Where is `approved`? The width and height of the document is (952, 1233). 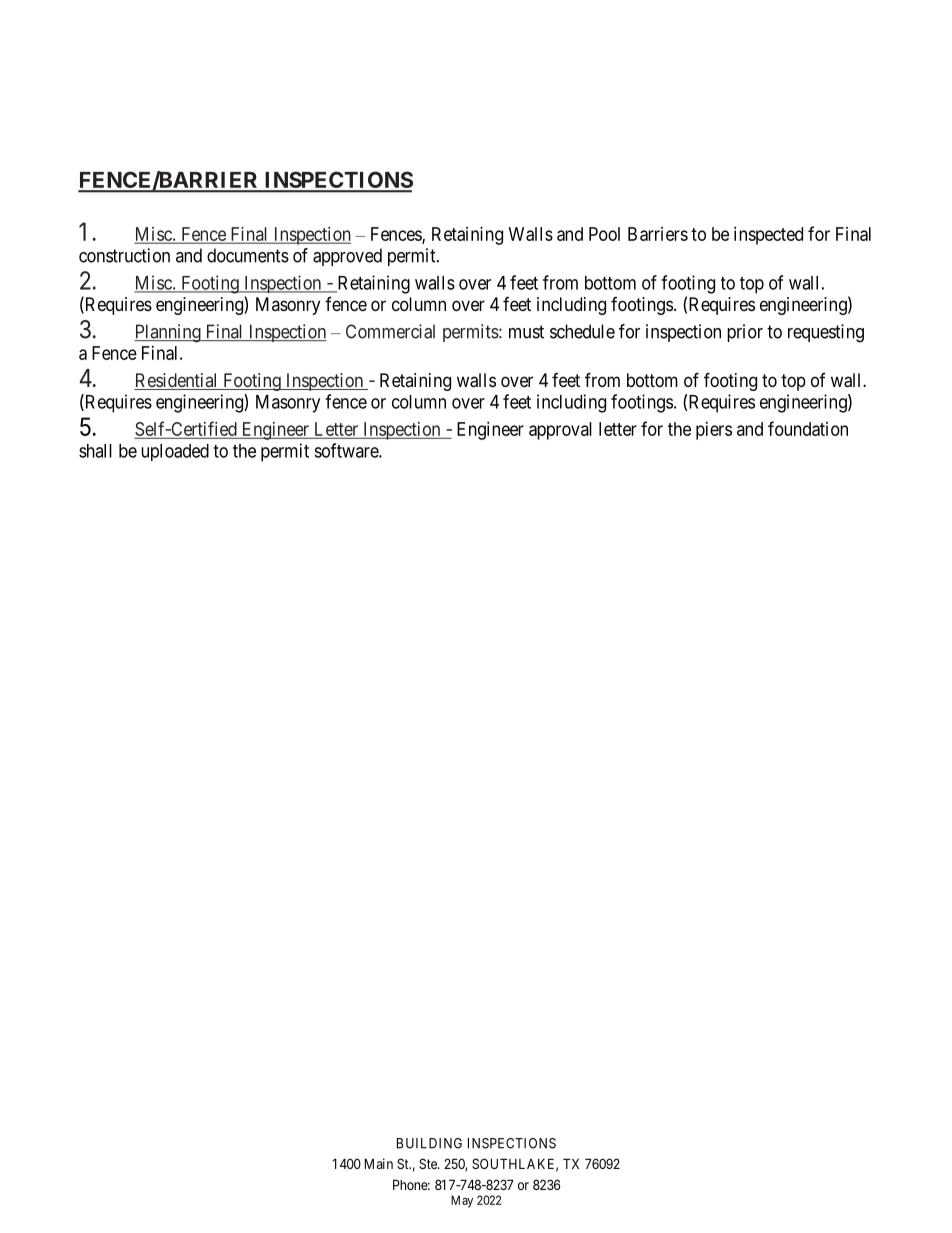
approved is located at coordinates (347, 257).
